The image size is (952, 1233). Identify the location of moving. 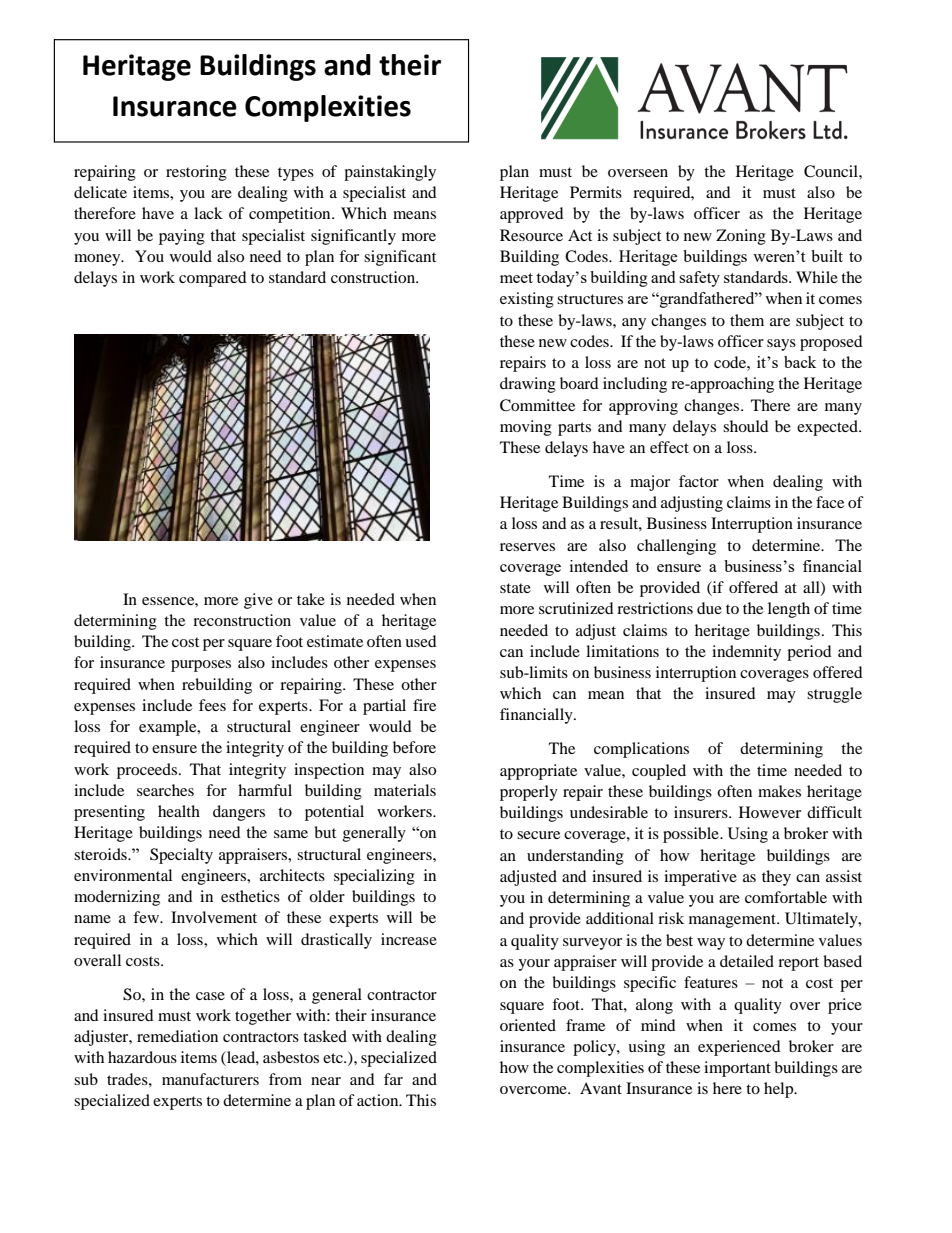
(526, 428).
